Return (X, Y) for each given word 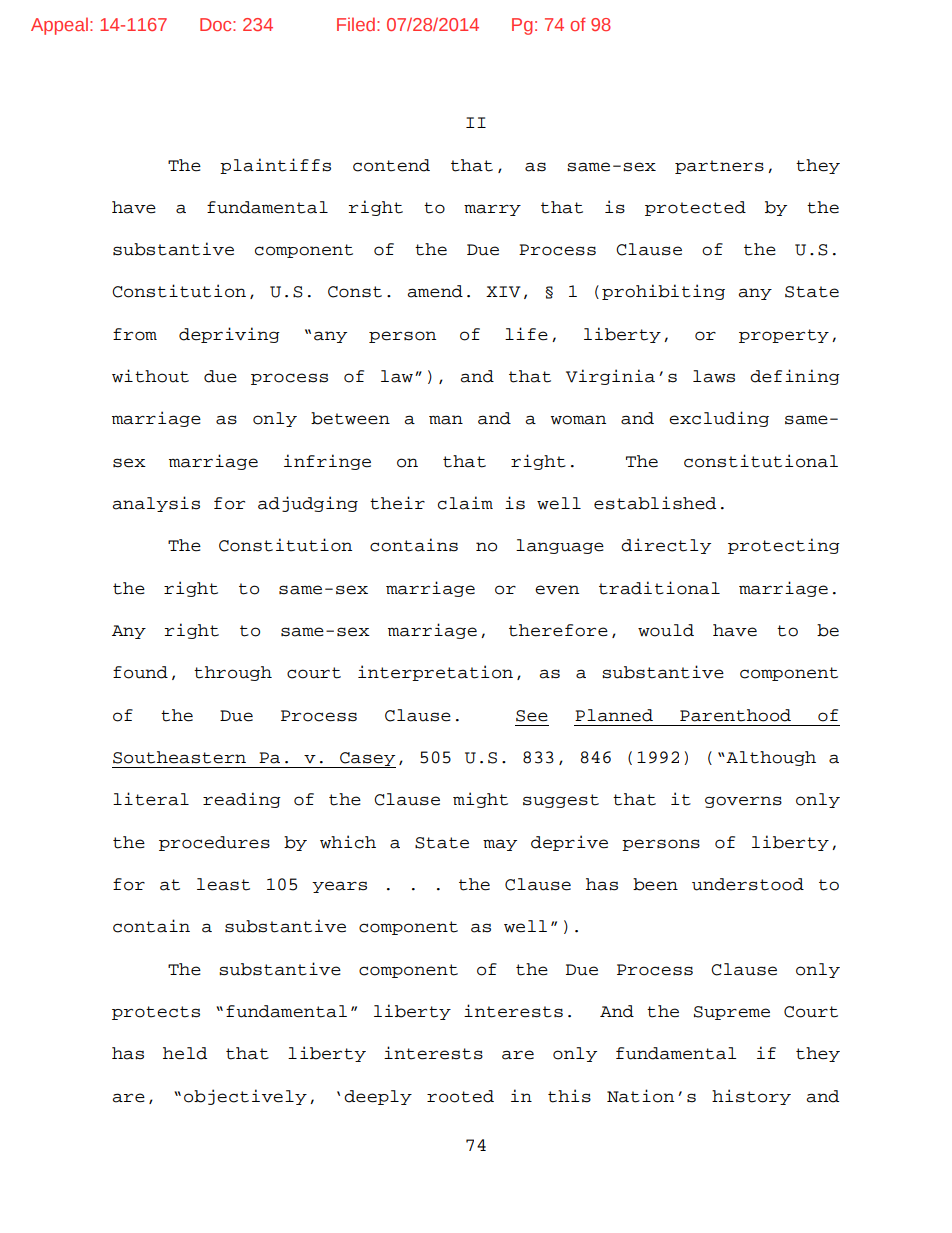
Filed (356, 24)
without (150, 376)
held (185, 1053)
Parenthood (735, 715)
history (751, 1097)
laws (714, 376)
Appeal (59, 26)
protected (695, 208)
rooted (460, 1096)
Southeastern (179, 757)
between (350, 418)
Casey (367, 760)
